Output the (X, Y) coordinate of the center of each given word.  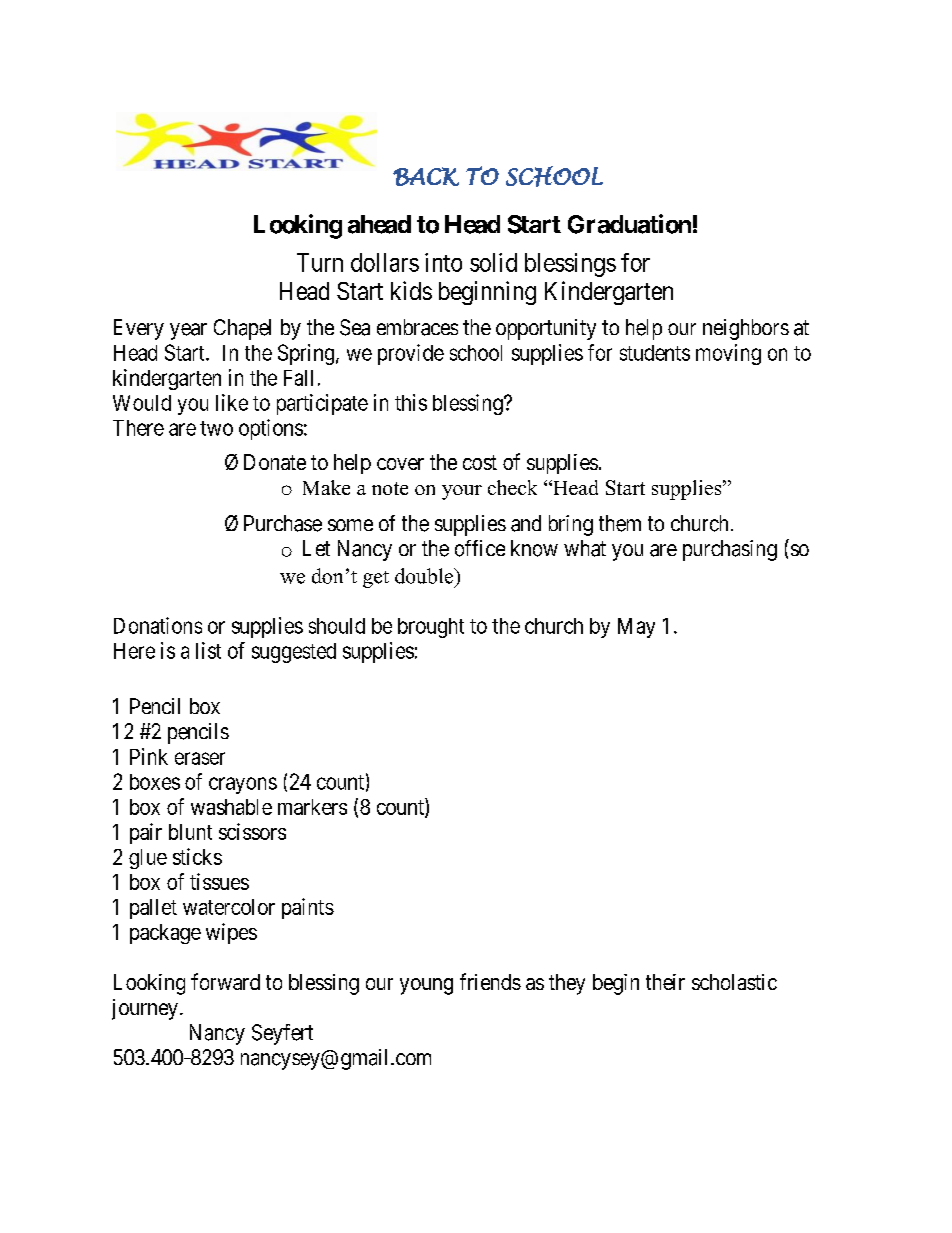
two (216, 428)
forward (225, 981)
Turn (320, 262)
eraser (200, 758)
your (462, 492)
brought (431, 628)
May (636, 628)
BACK (426, 176)
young (426, 986)
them (620, 523)
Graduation (629, 224)
